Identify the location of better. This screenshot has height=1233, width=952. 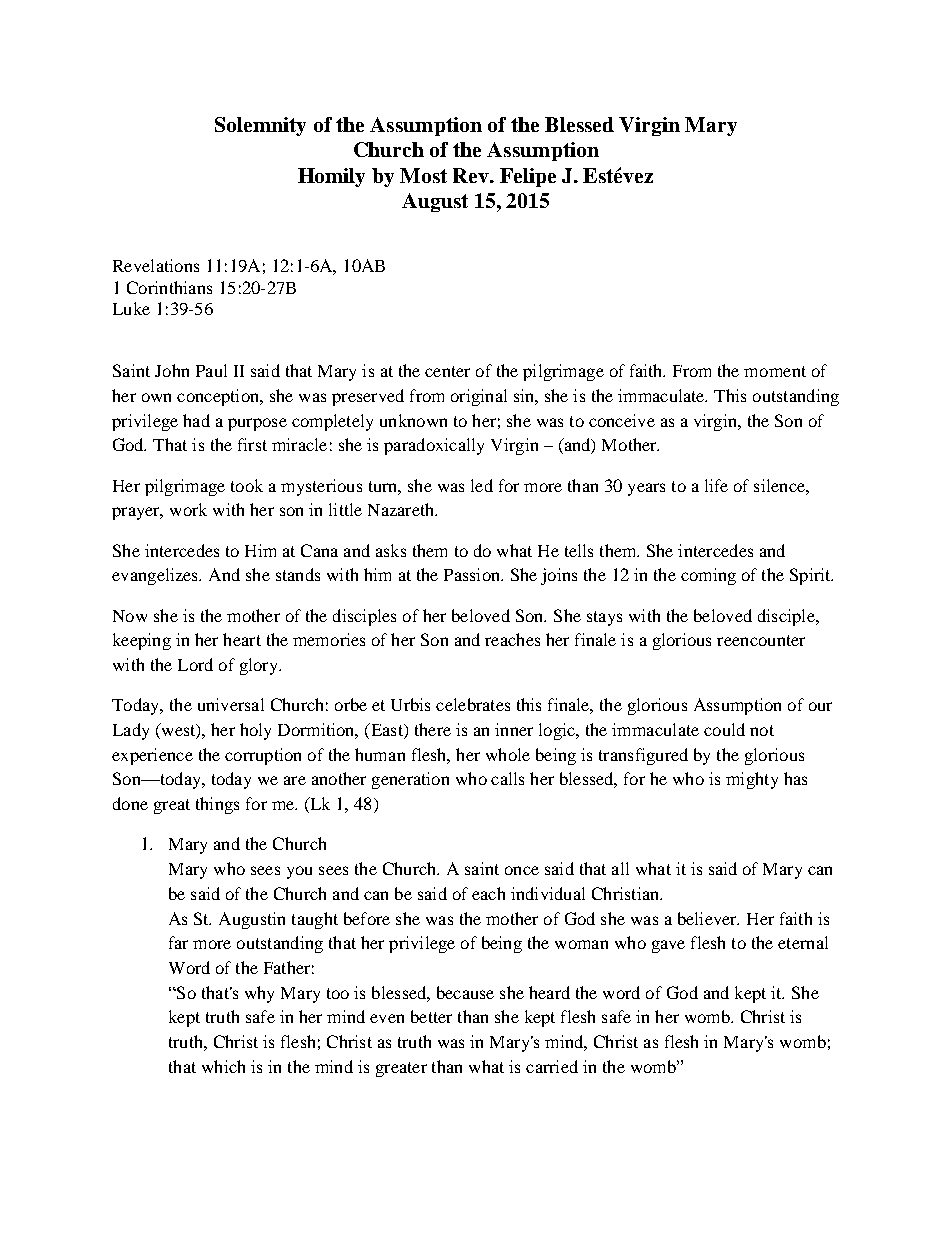
(431, 1016).
